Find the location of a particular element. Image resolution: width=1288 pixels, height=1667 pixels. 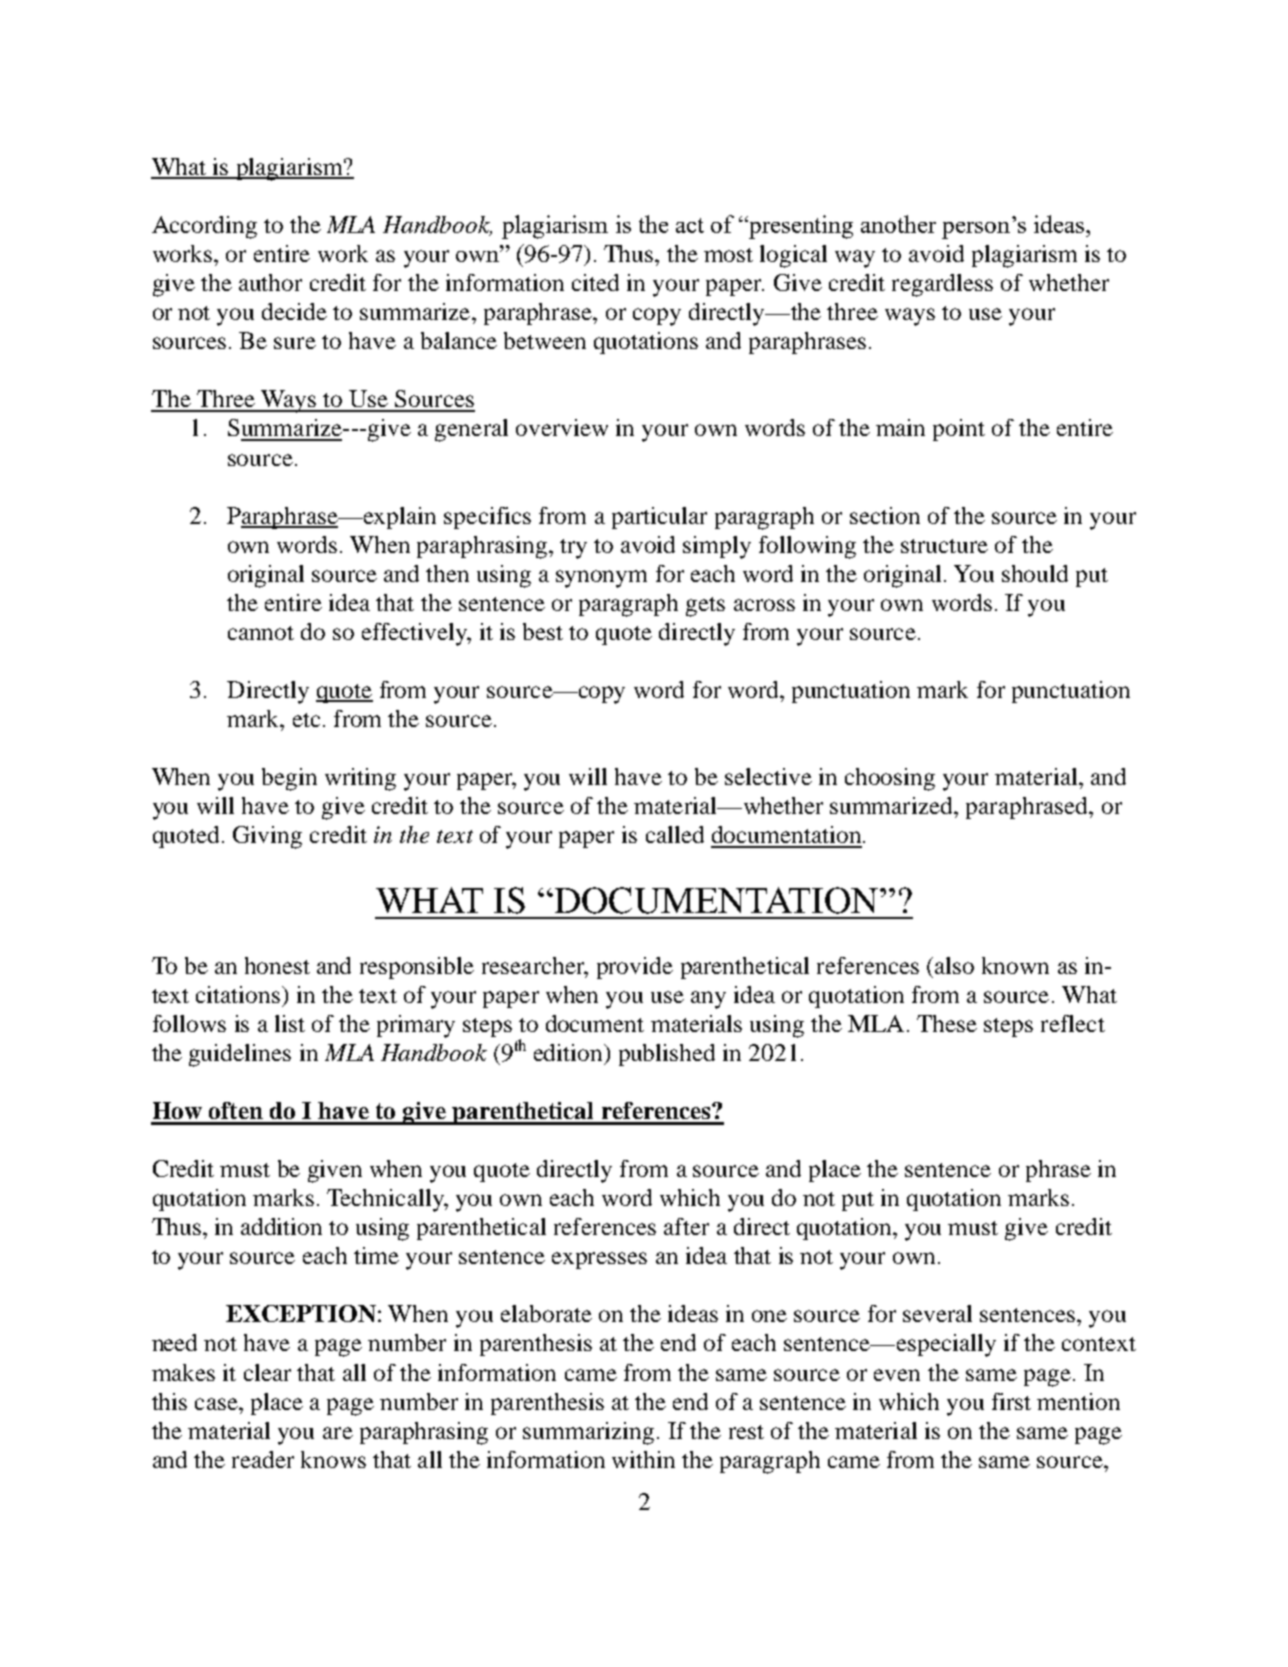

reader is located at coordinates (263, 1459).
